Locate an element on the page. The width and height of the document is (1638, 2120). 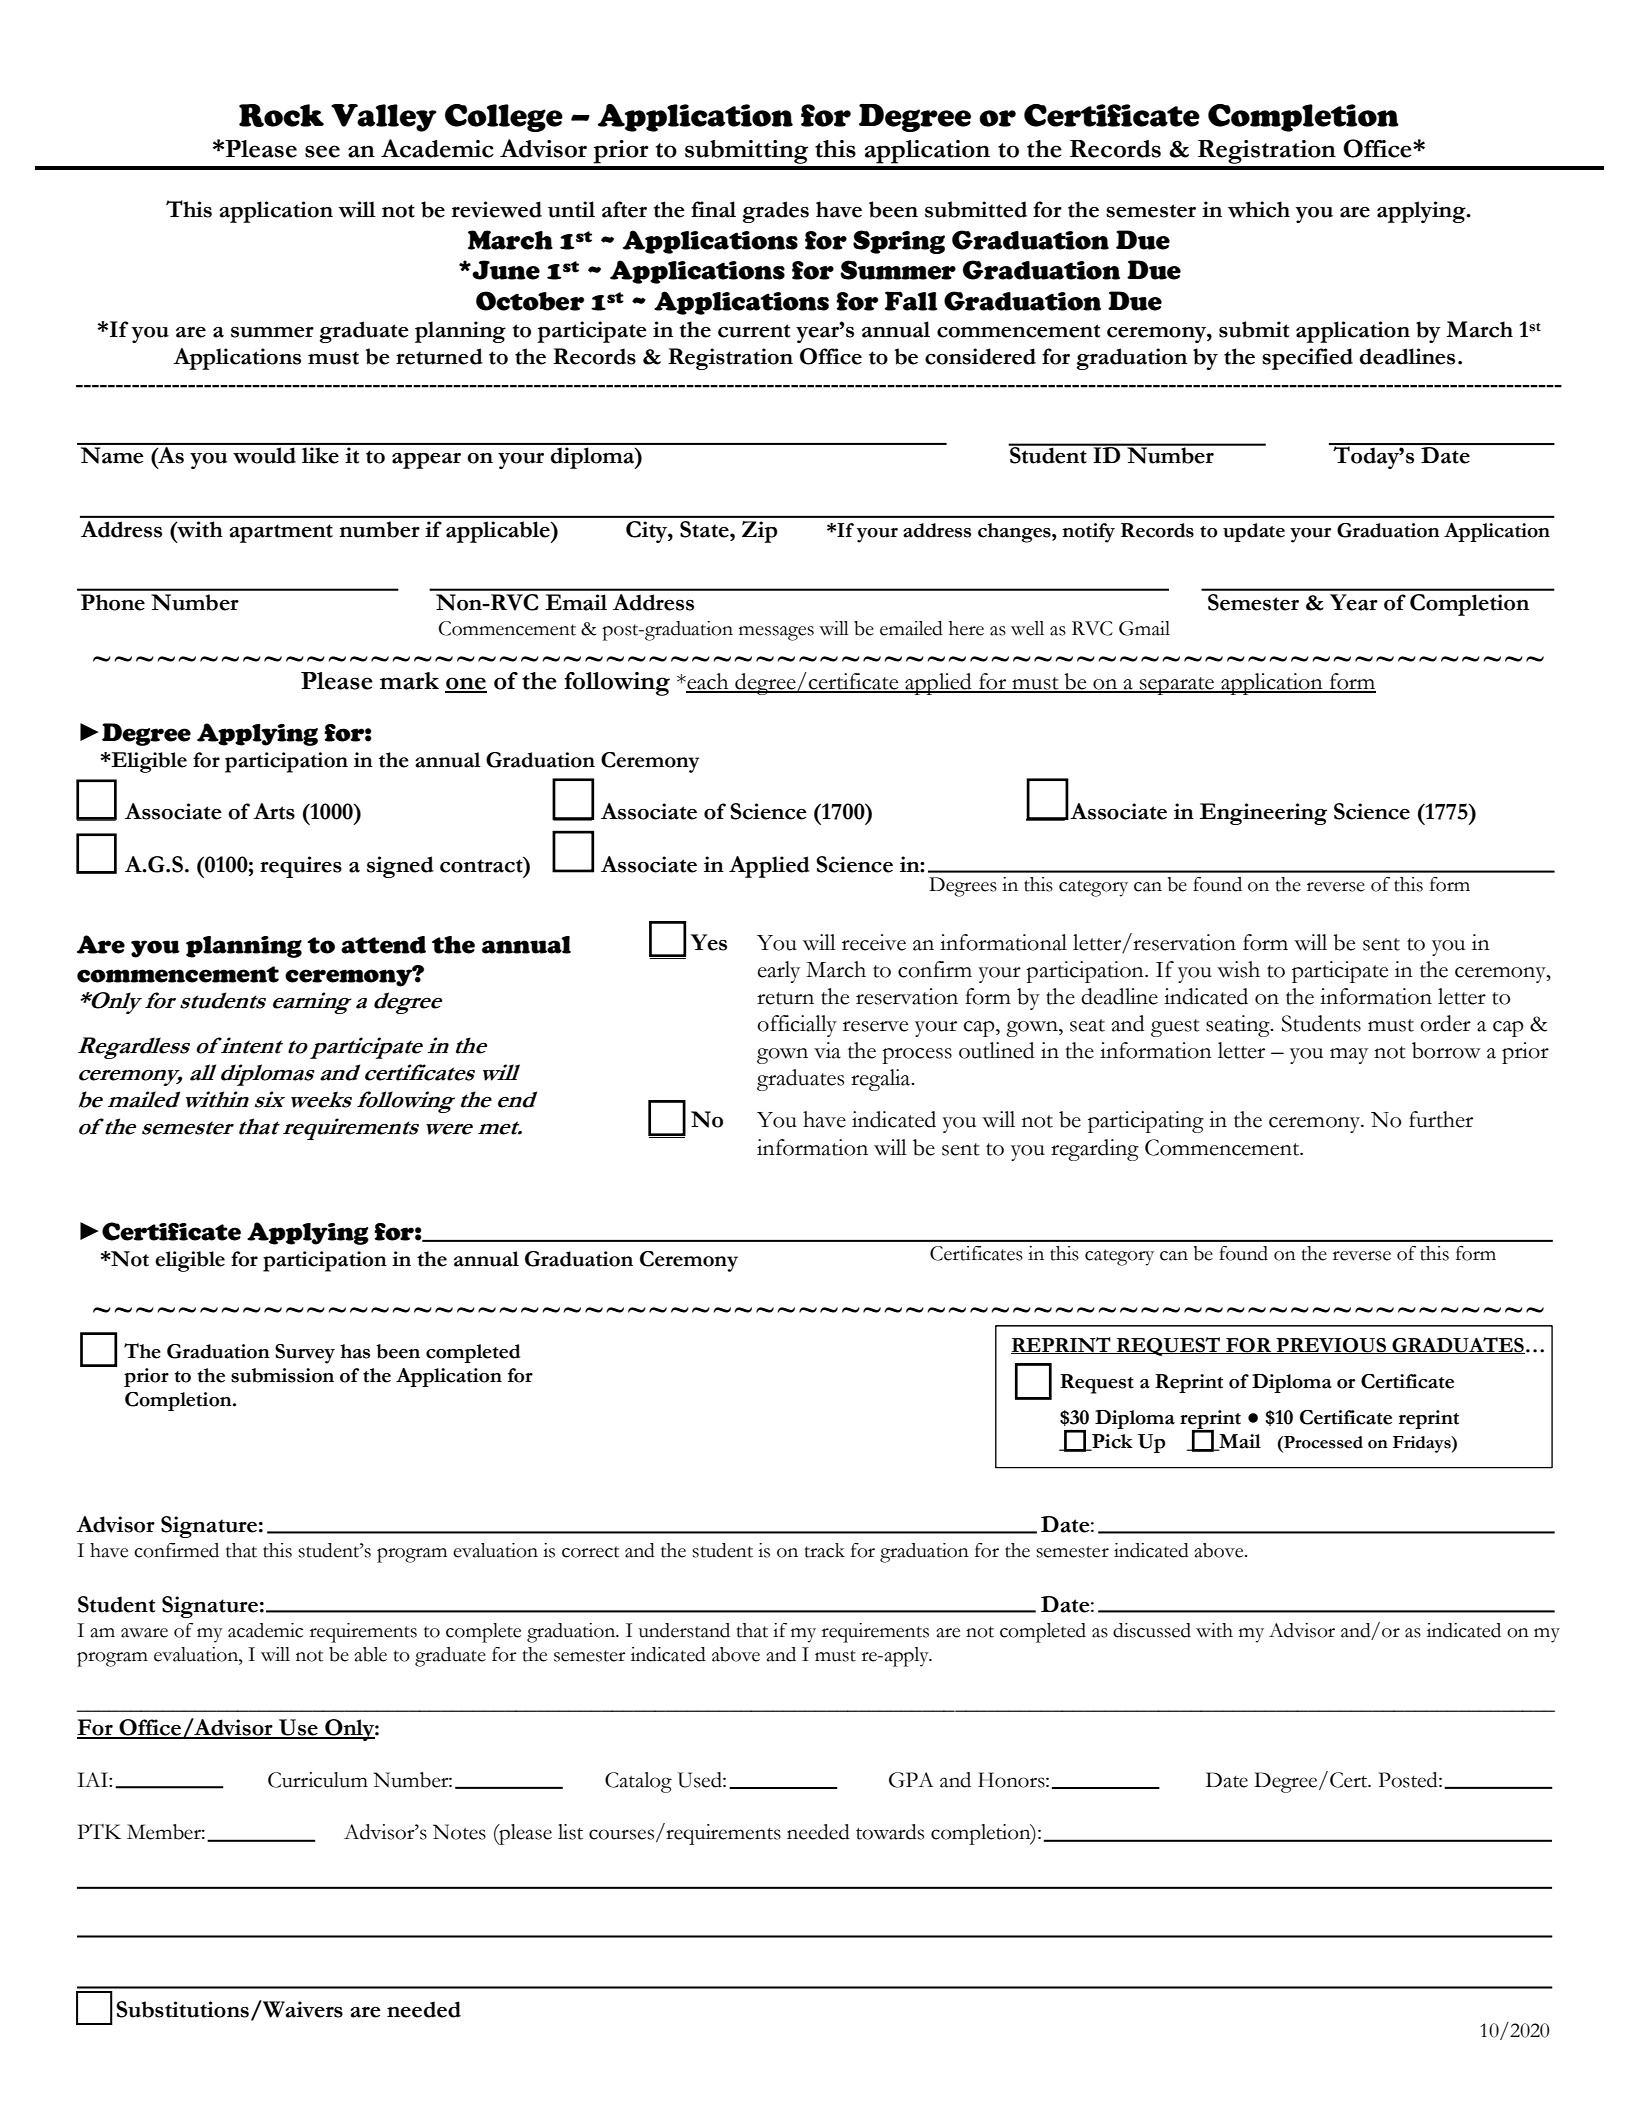
GPA is located at coordinates (911, 1780).
